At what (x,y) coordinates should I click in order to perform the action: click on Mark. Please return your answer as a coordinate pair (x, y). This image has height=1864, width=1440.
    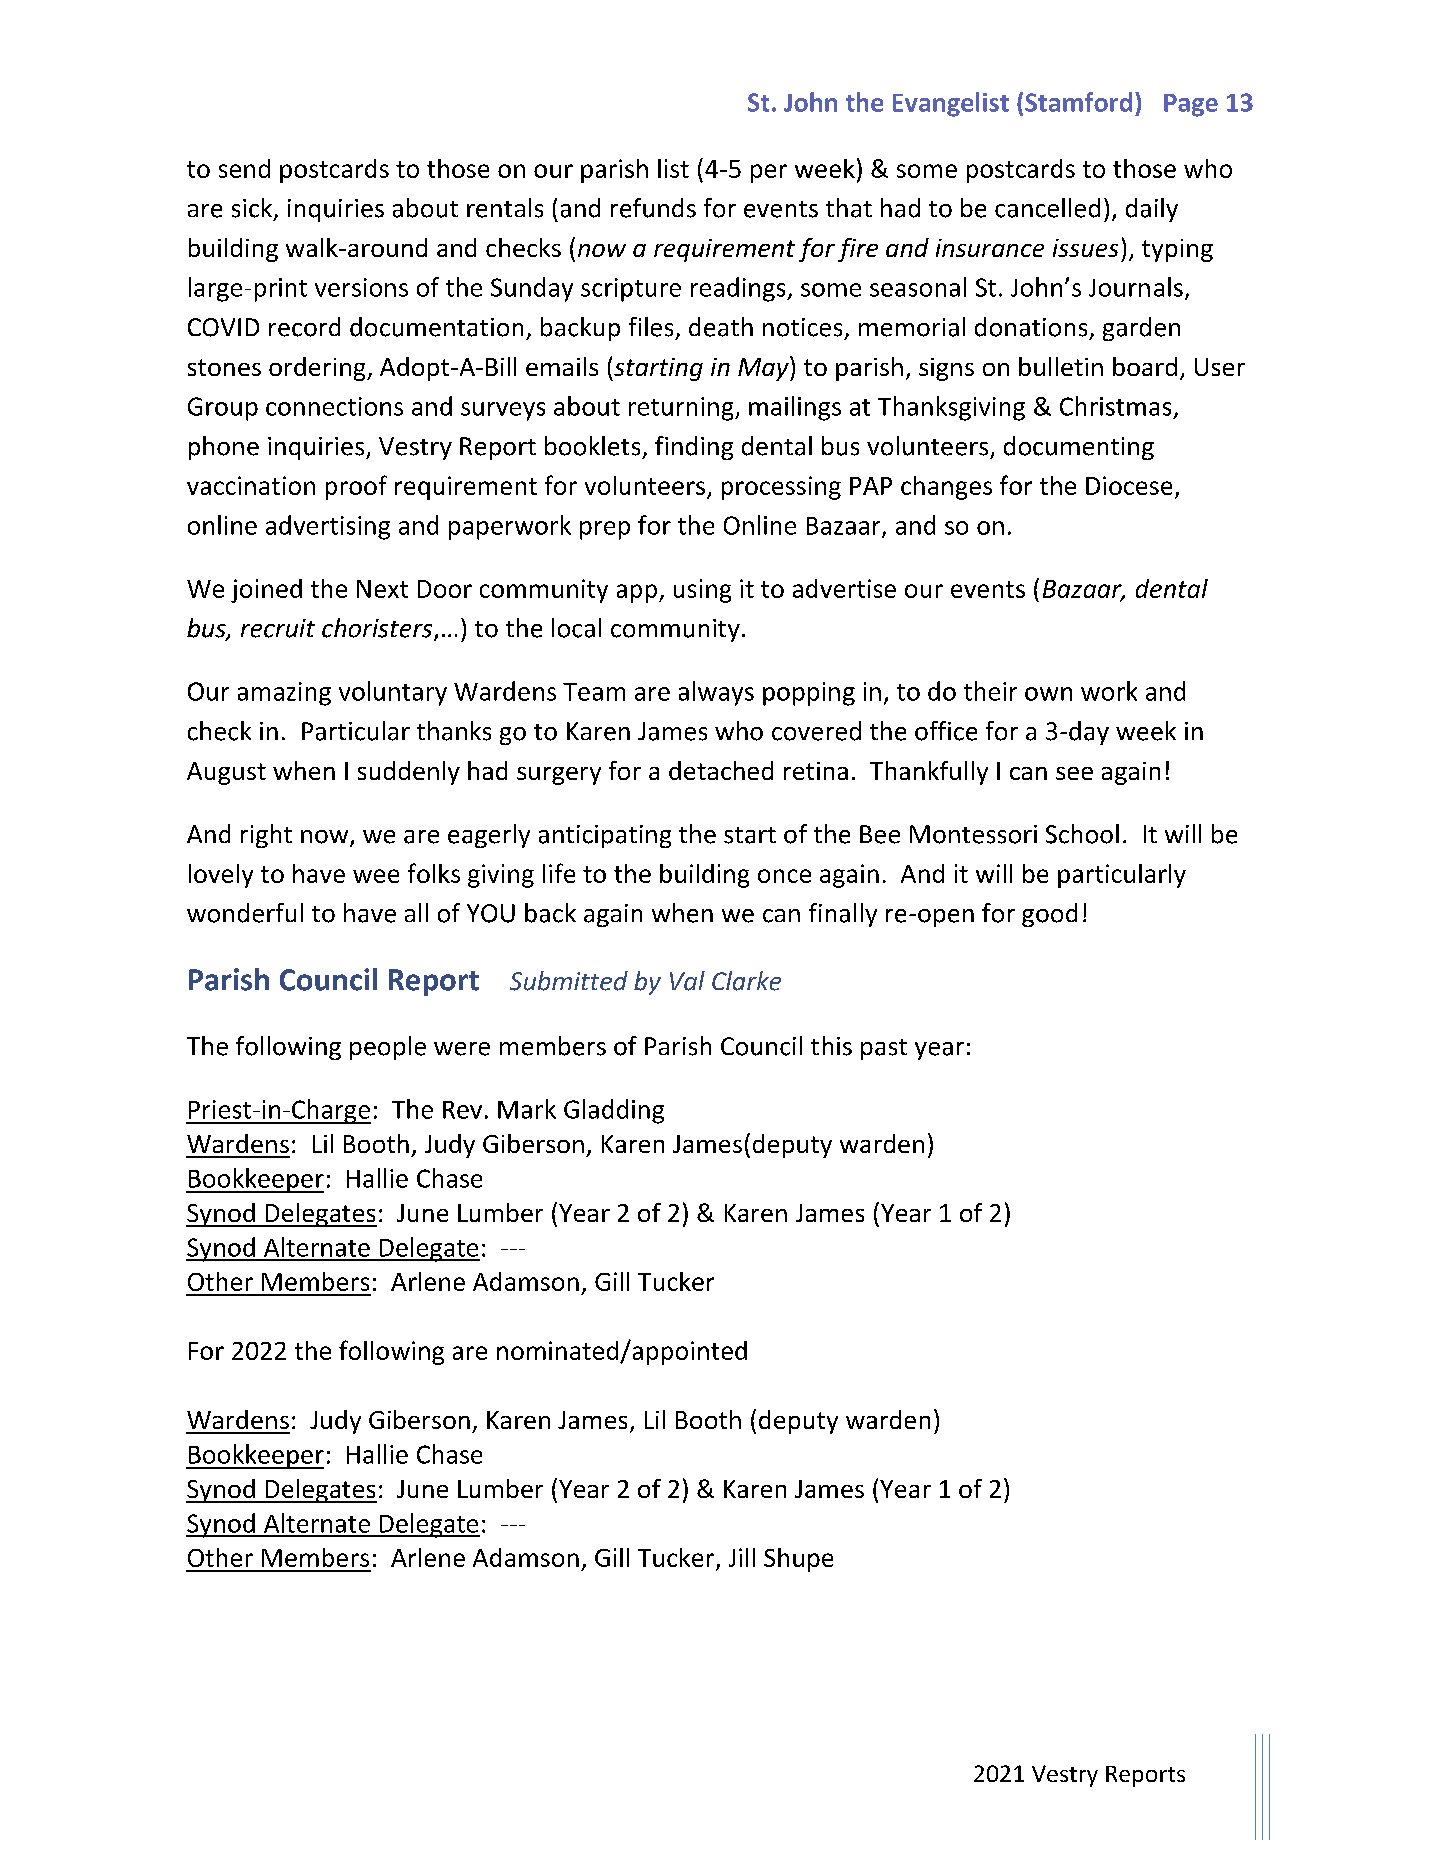
    Looking at the image, I should click on (527, 1109).
